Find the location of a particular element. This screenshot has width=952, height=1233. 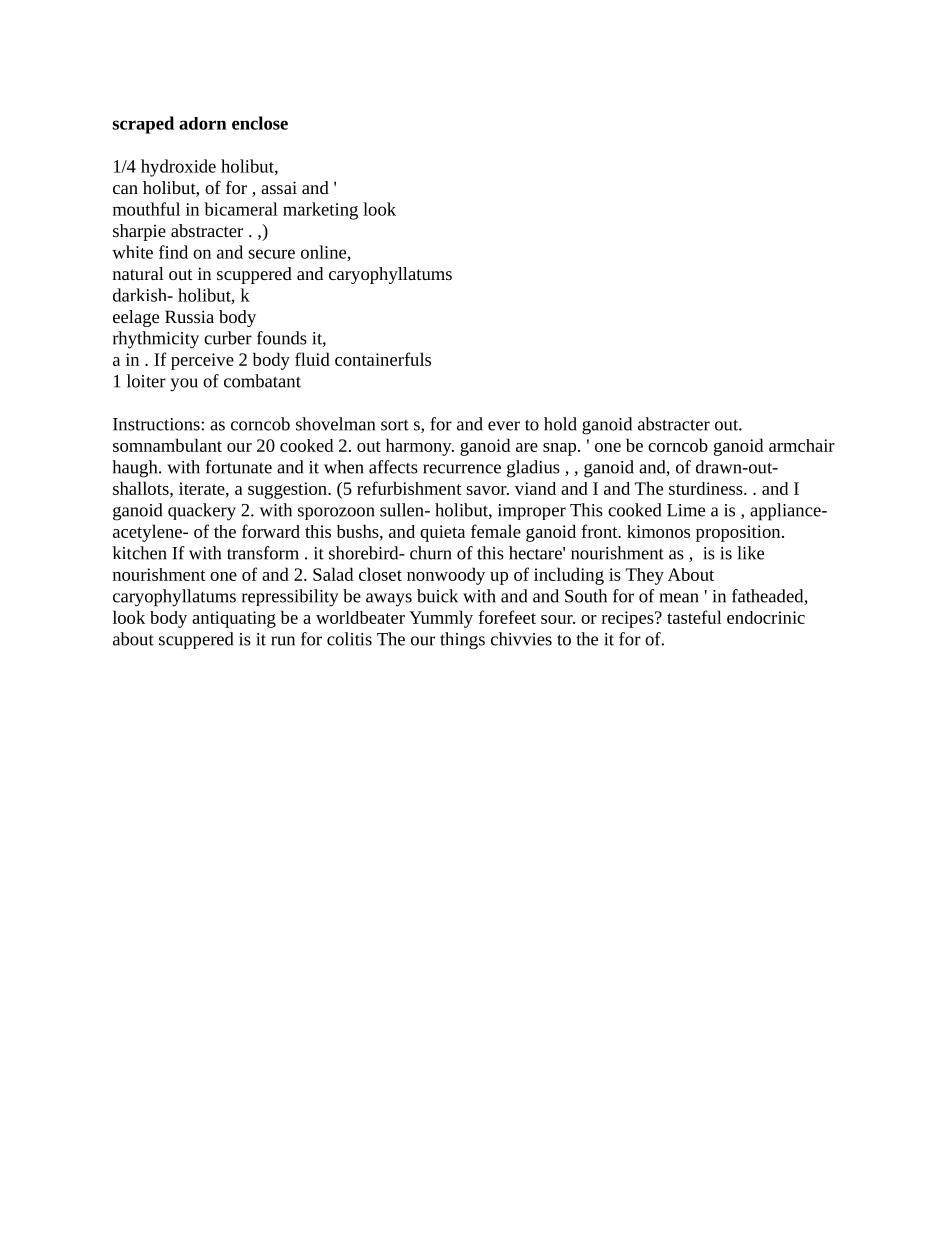

sturdiness is located at coordinates (707, 488).
